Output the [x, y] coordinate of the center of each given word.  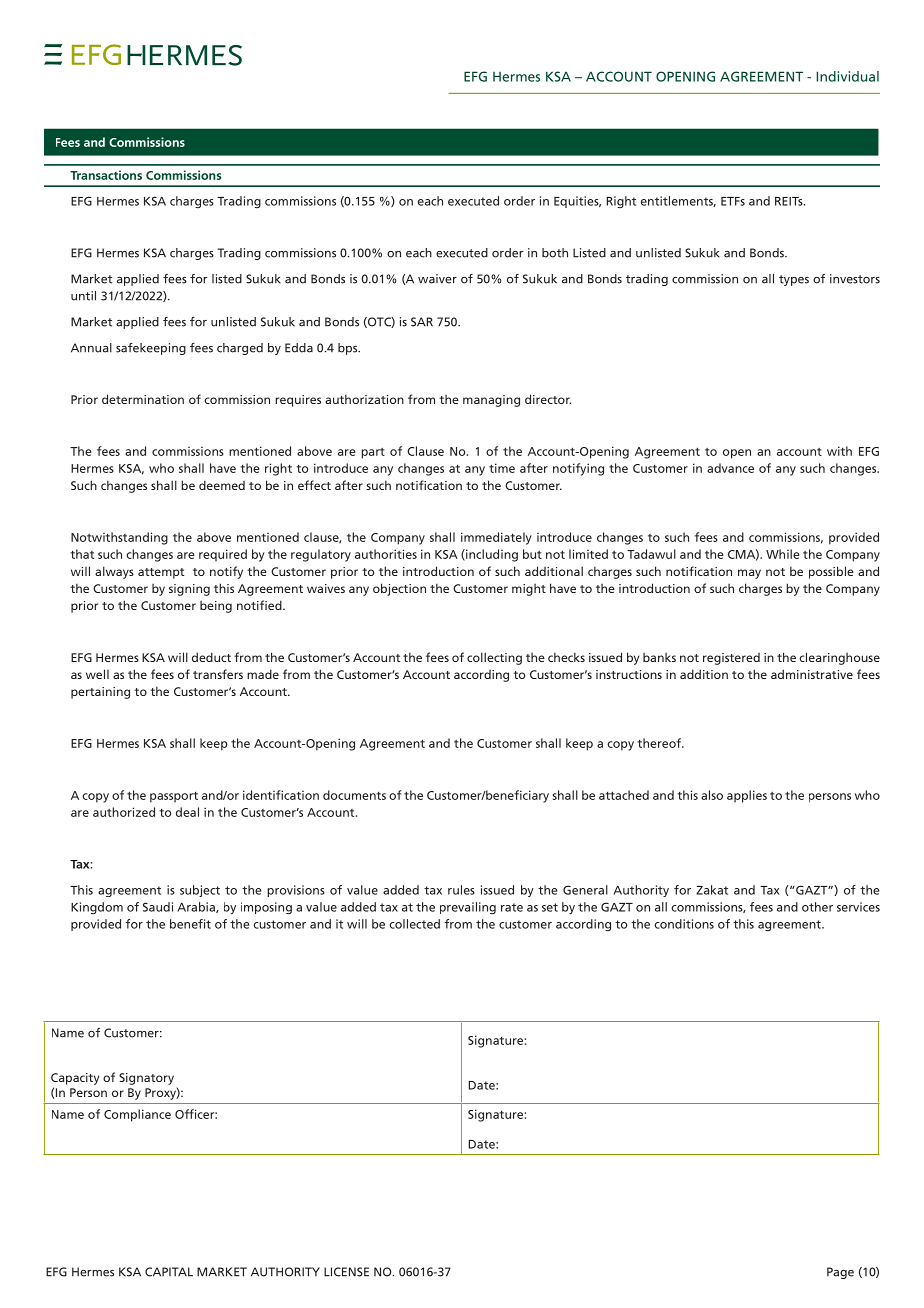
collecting [494, 658]
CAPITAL [169, 1272]
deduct [211, 657]
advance [730, 468]
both [555, 253]
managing [491, 401]
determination [143, 399]
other [817, 907]
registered [731, 659]
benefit [190, 924]
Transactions [106, 175]
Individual [847, 76]
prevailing [468, 908]
